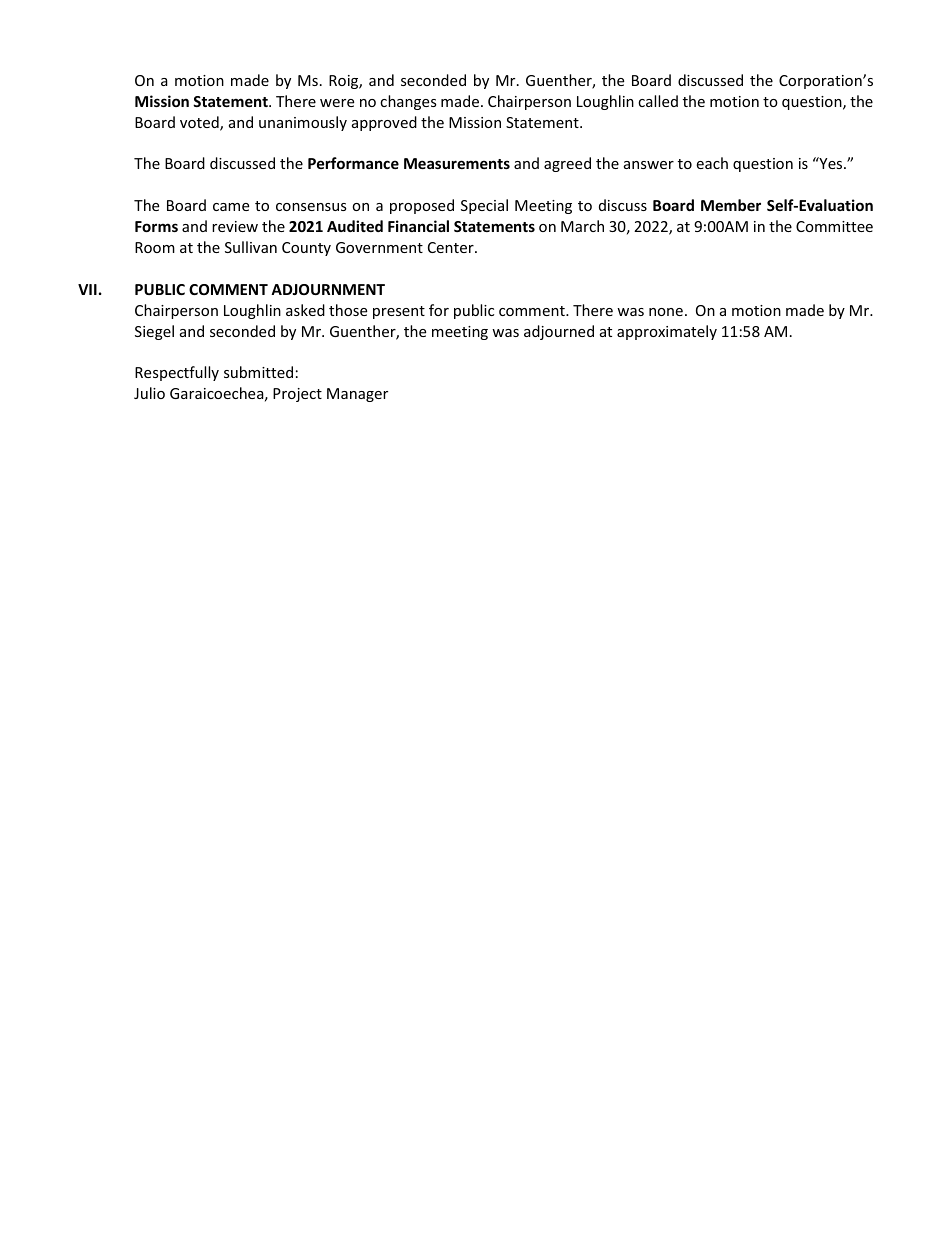 This screenshot has height=1233, width=952. Describe the element at coordinates (731, 205) in the screenshot. I see `Member` at that location.
